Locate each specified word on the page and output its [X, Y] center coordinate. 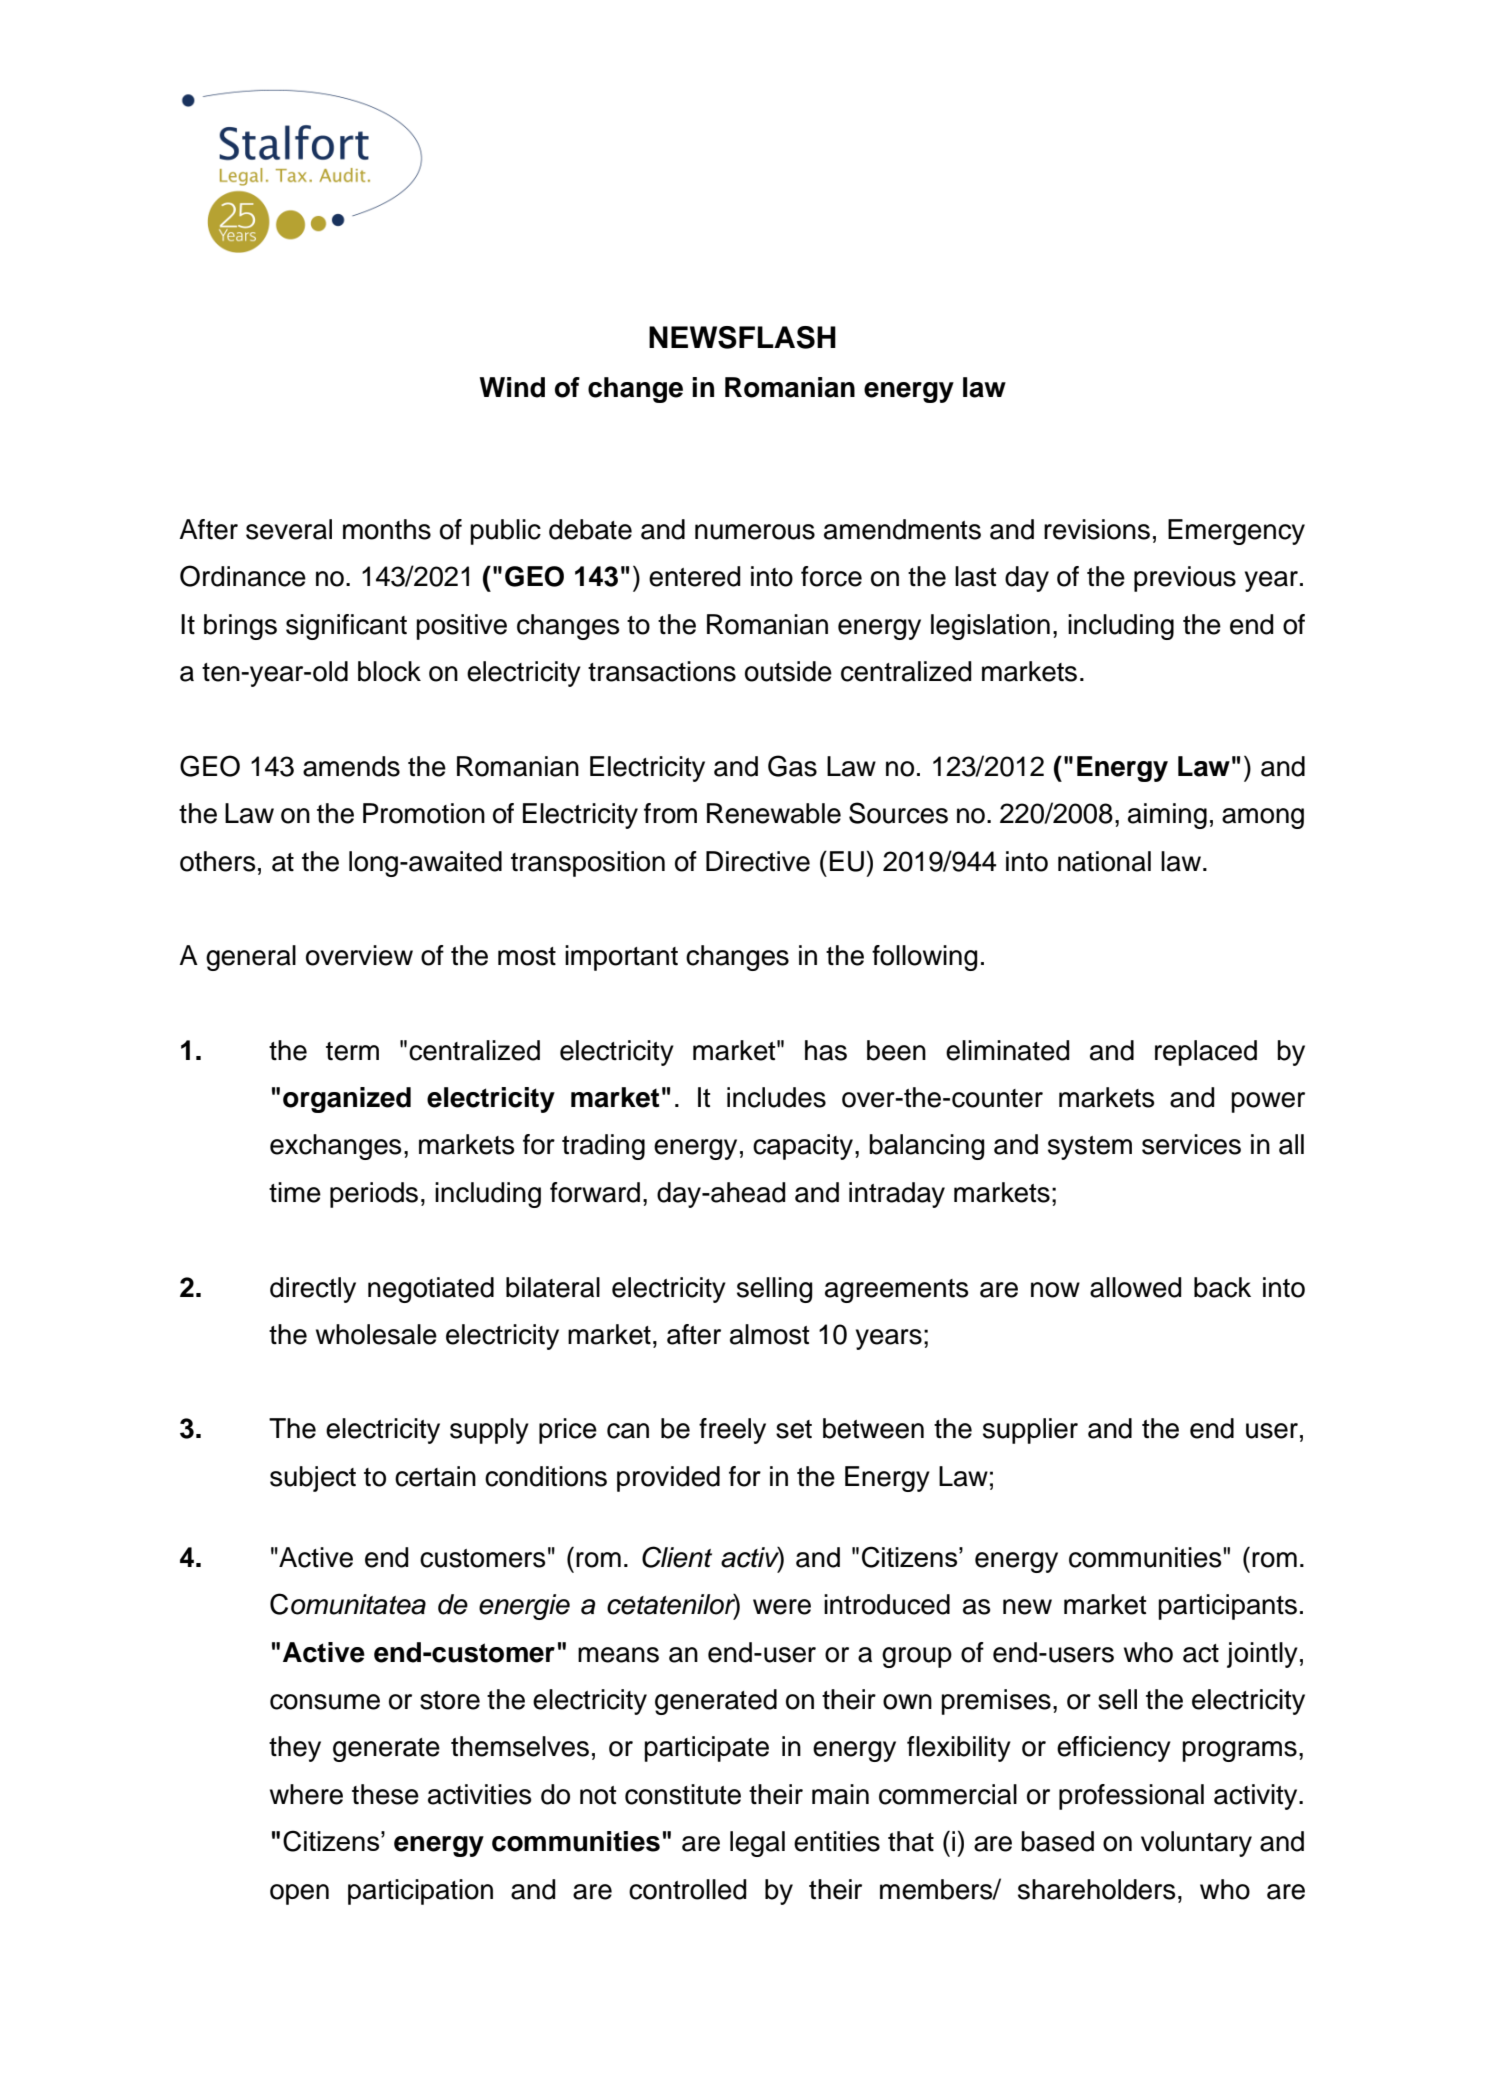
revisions [1097, 529]
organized [347, 1100]
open [299, 1894]
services [1191, 1144]
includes [776, 1097]
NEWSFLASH [742, 337]
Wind [512, 387]
